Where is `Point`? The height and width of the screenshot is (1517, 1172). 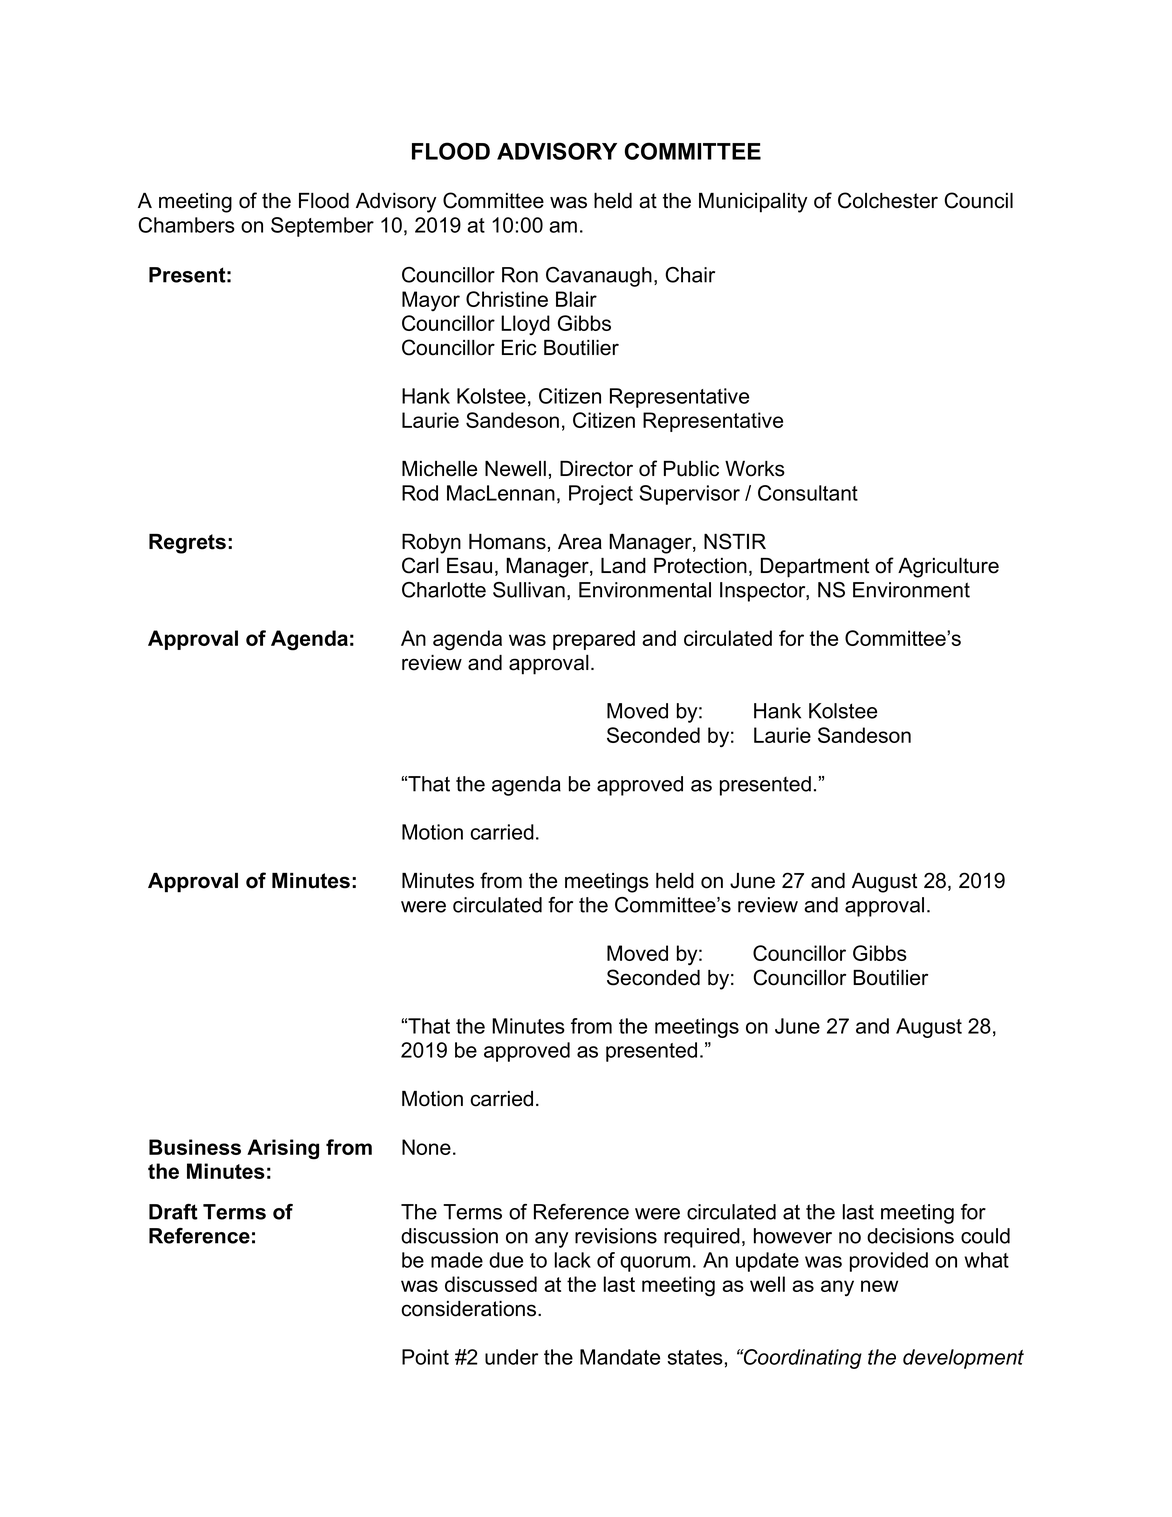 Point is located at coordinates (425, 1357).
